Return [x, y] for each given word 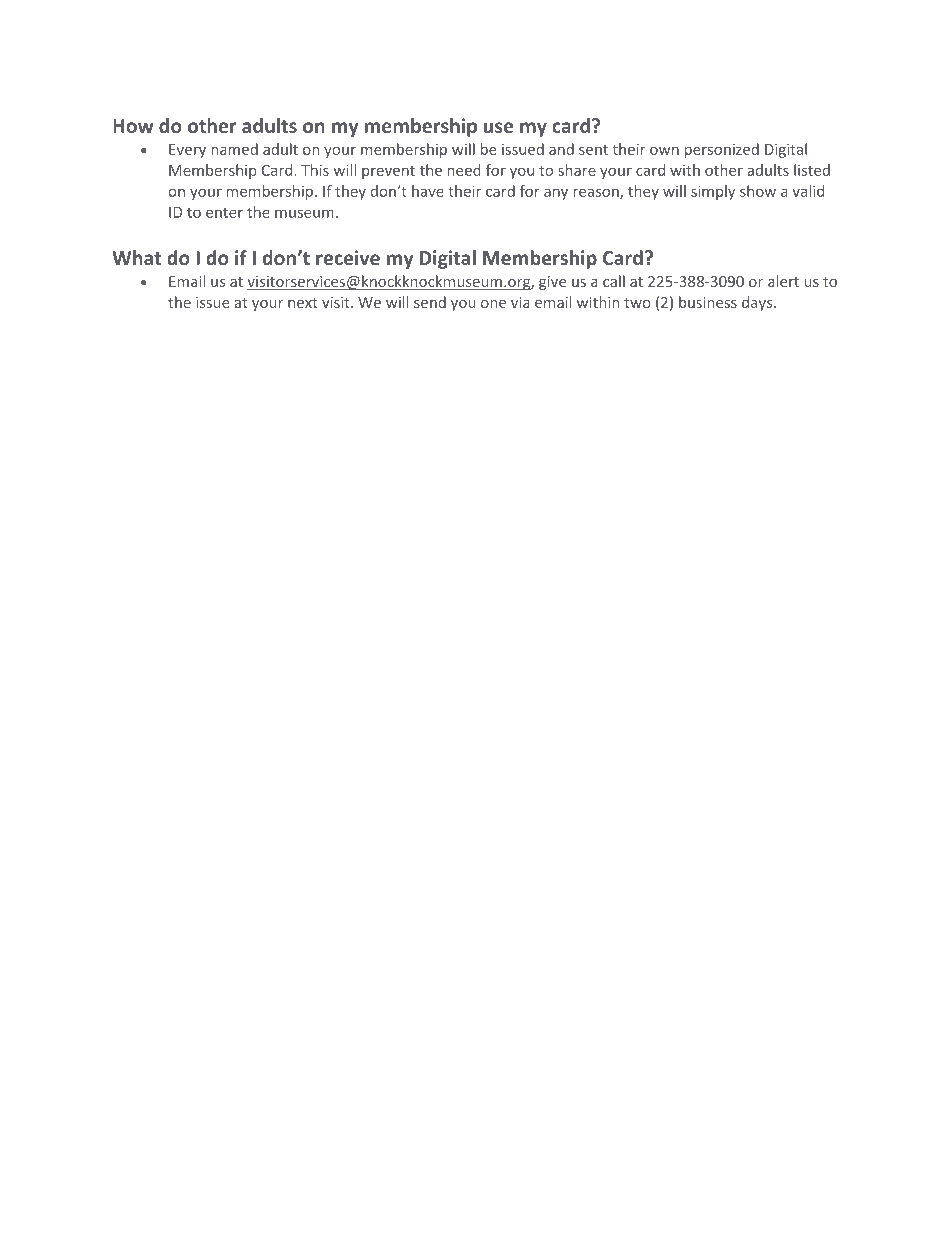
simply [713, 192]
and [561, 149]
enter [224, 212]
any [556, 194]
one [493, 304]
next [303, 303]
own [664, 151]
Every [187, 151]
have [428, 191]
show [758, 191]
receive [348, 257]
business [708, 302]
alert [783, 281]
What [136, 257]
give [552, 283]
